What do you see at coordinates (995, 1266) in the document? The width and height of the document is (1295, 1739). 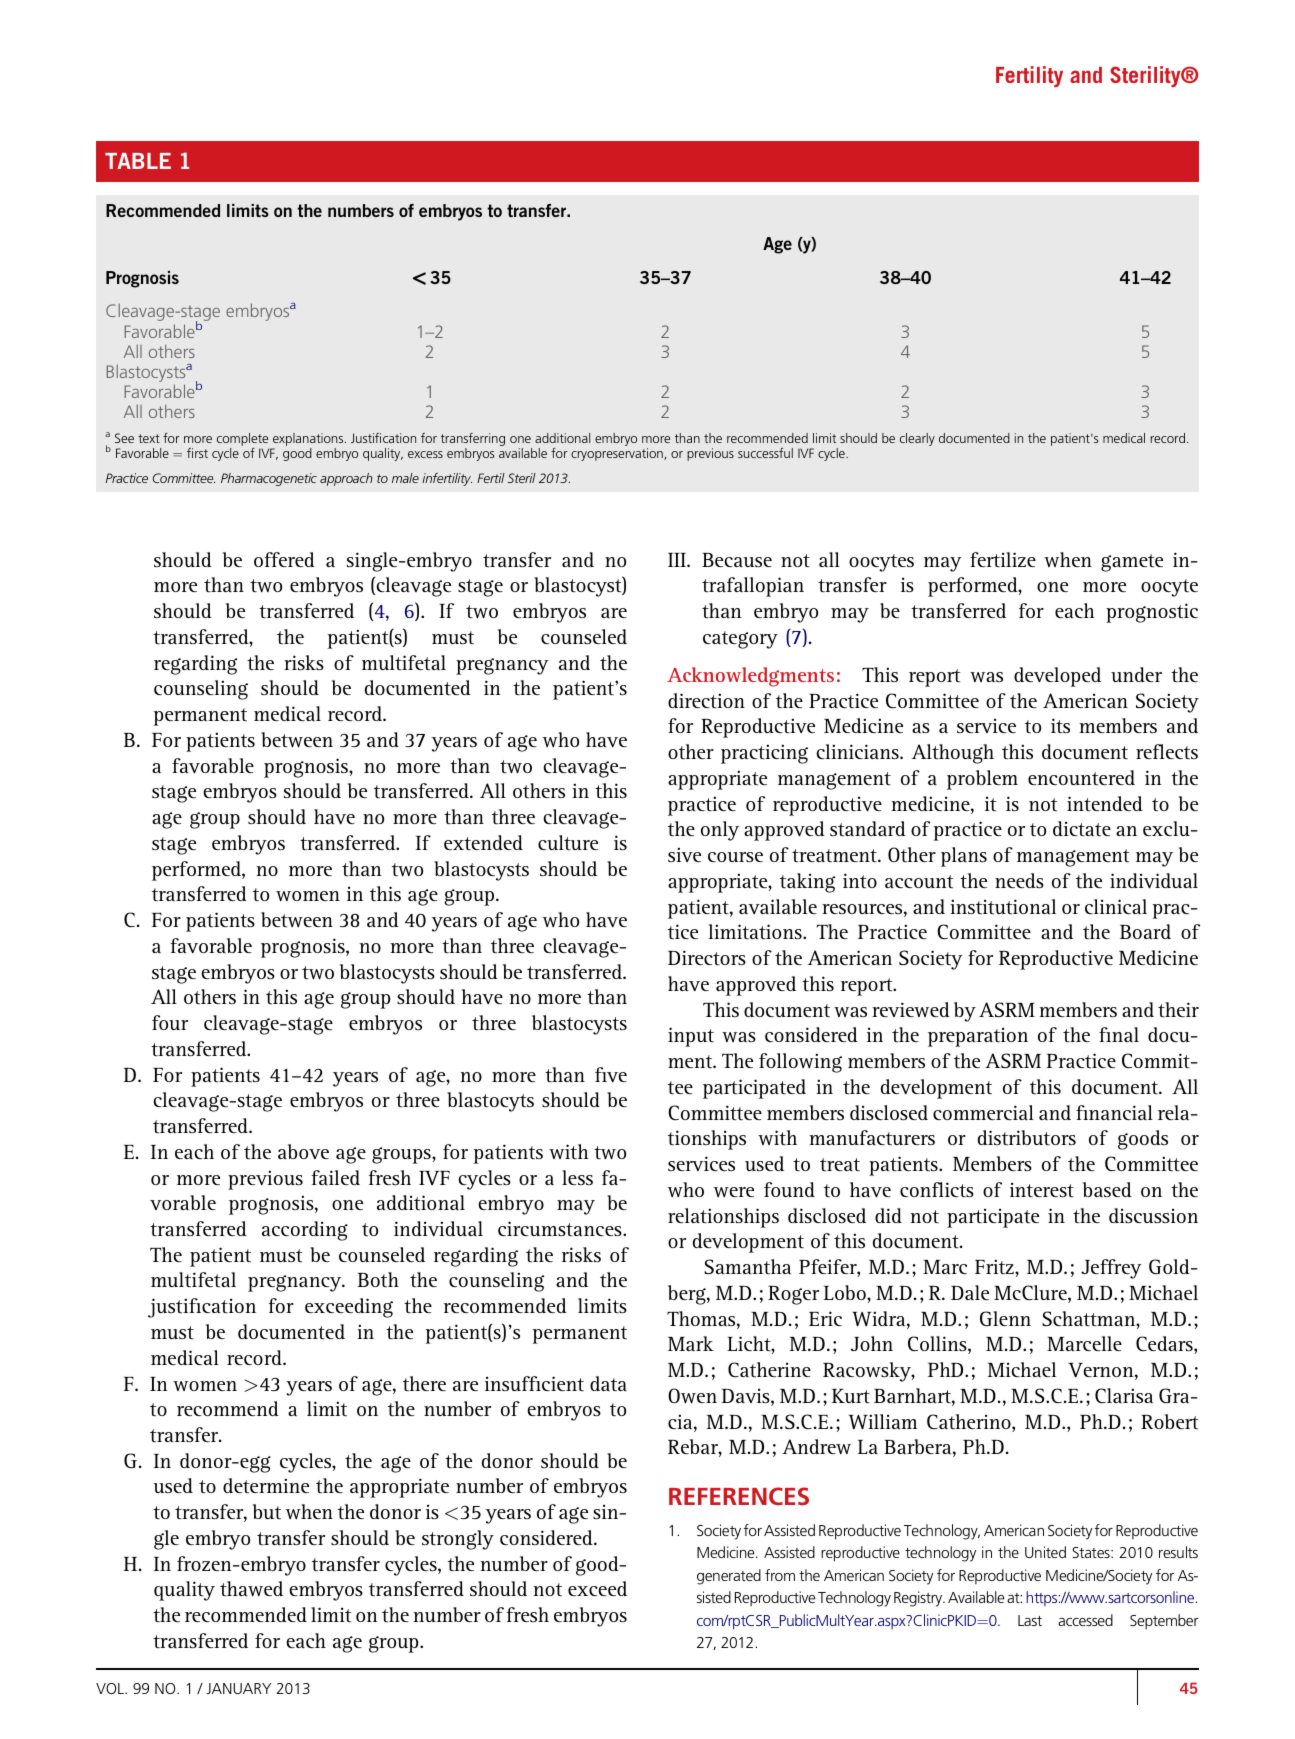 I see `Fritz` at bounding box center [995, 1266].
